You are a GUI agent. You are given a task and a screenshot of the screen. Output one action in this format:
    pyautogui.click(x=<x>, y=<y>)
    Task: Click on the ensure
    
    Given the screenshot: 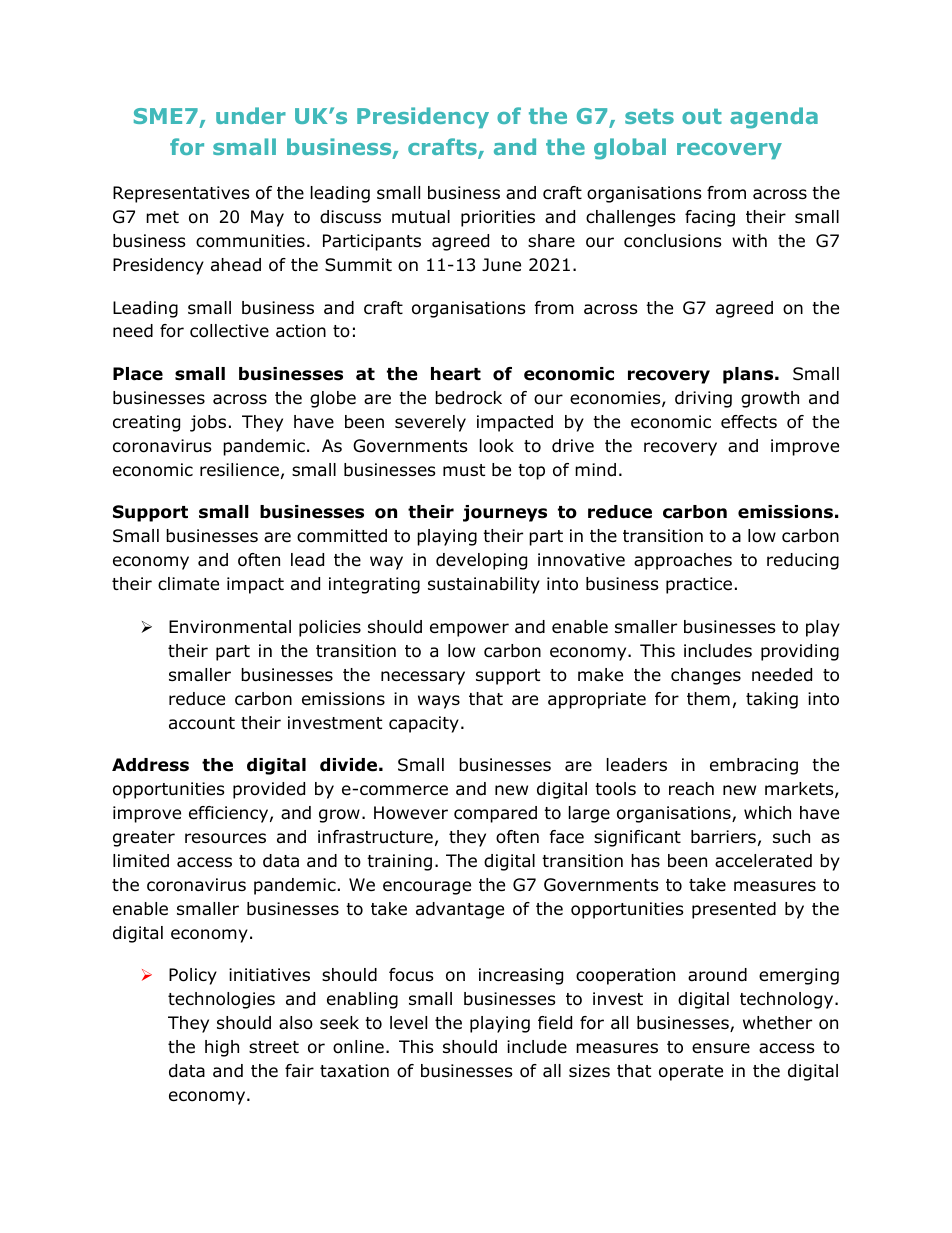 What is the action you would take?
    pyautogui.click(x=721, y=1048)
